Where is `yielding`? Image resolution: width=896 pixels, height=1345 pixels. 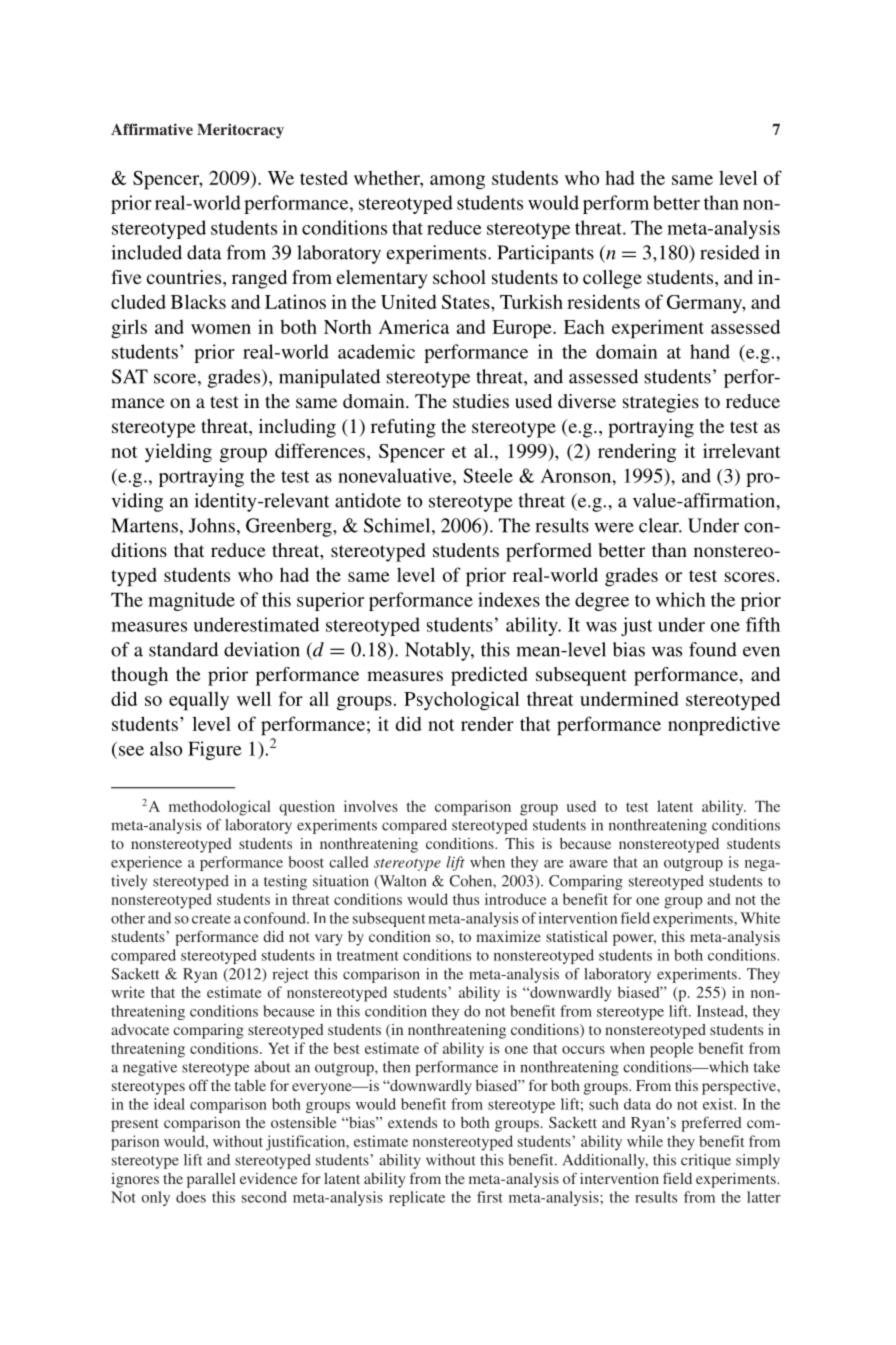 yielding is located at coordinates (178, 453).
